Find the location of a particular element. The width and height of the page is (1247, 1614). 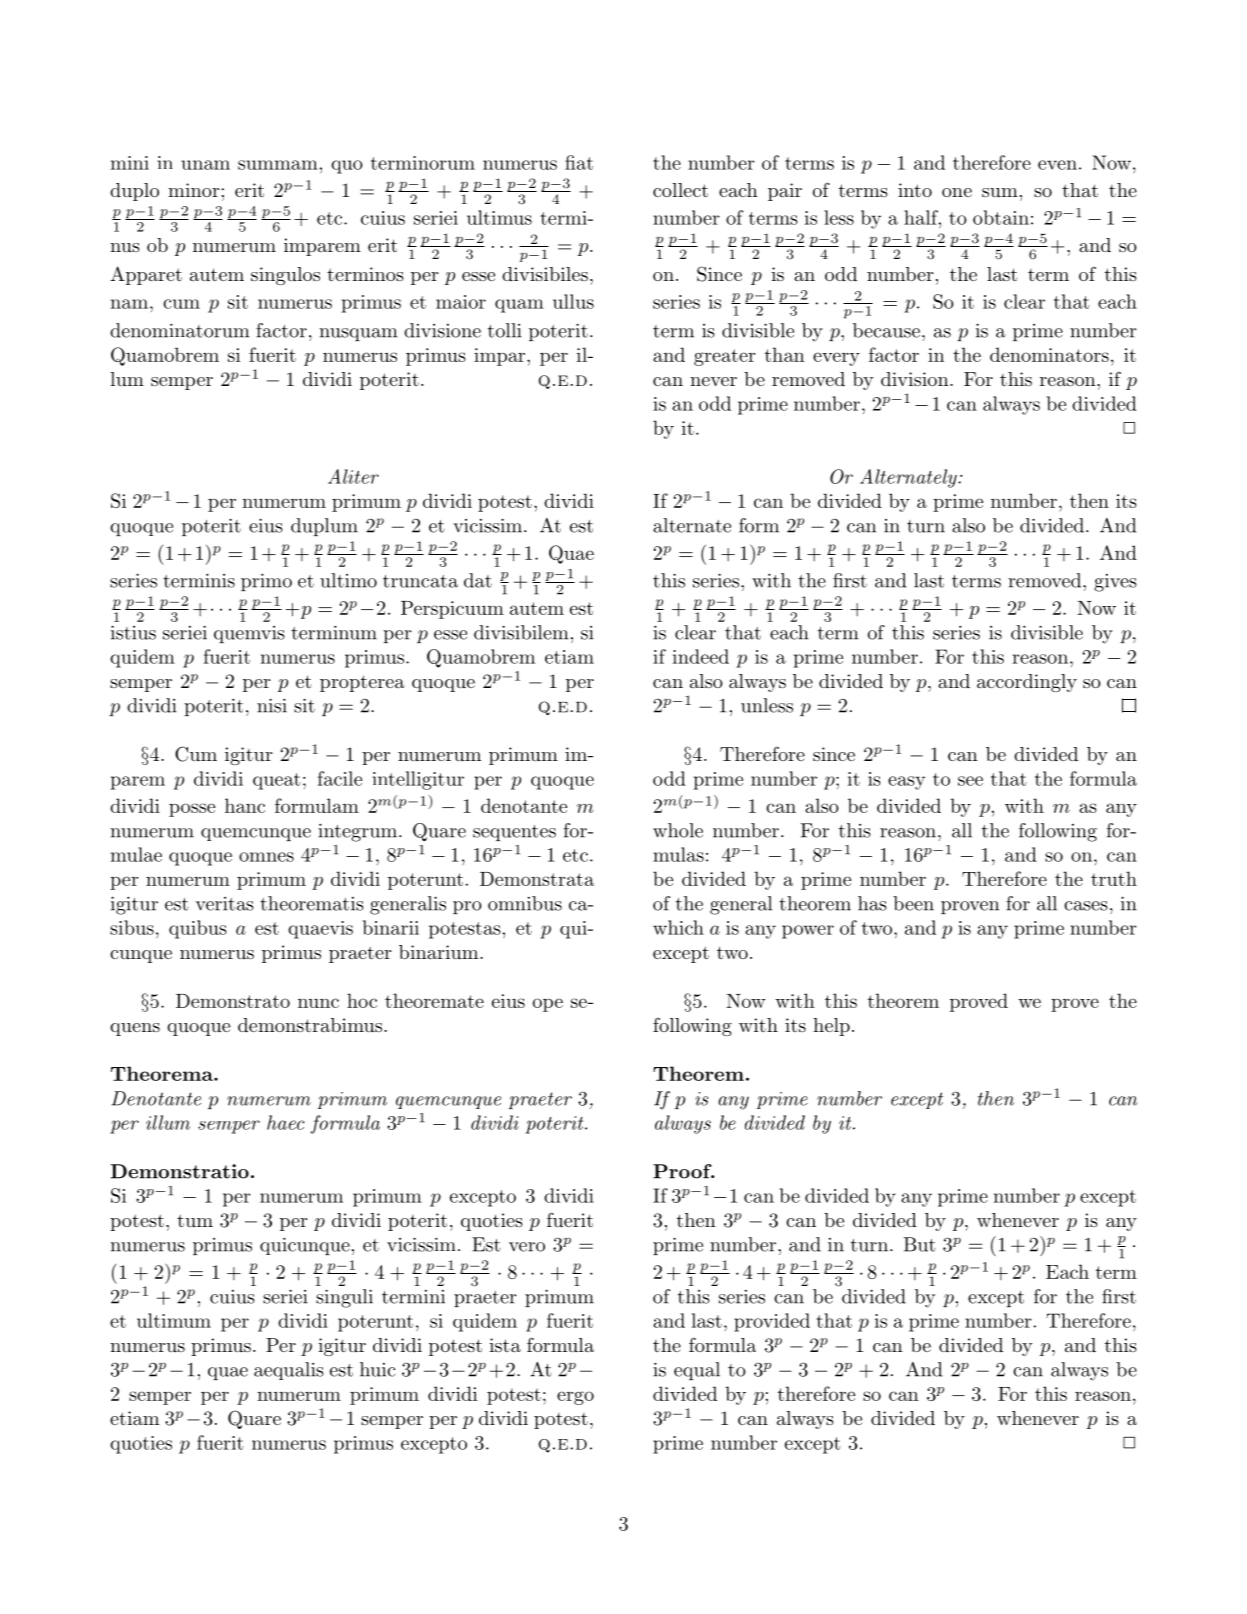

duplo is located at coordinates (134, 192).
